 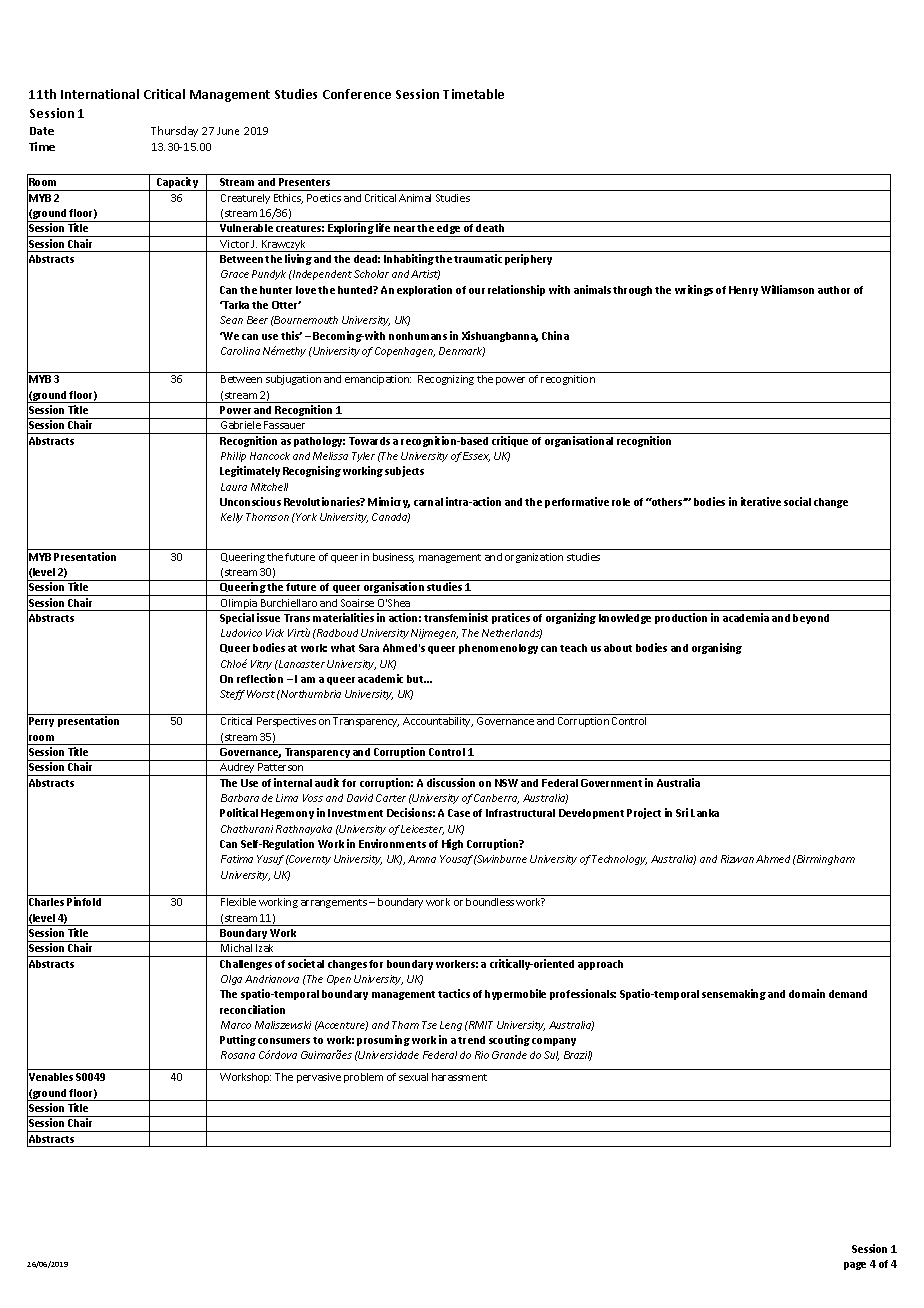 What do you see at coordinates (84, 901) in the screenshot?
I see `Pinfold` at bounding box center [84, 901].
